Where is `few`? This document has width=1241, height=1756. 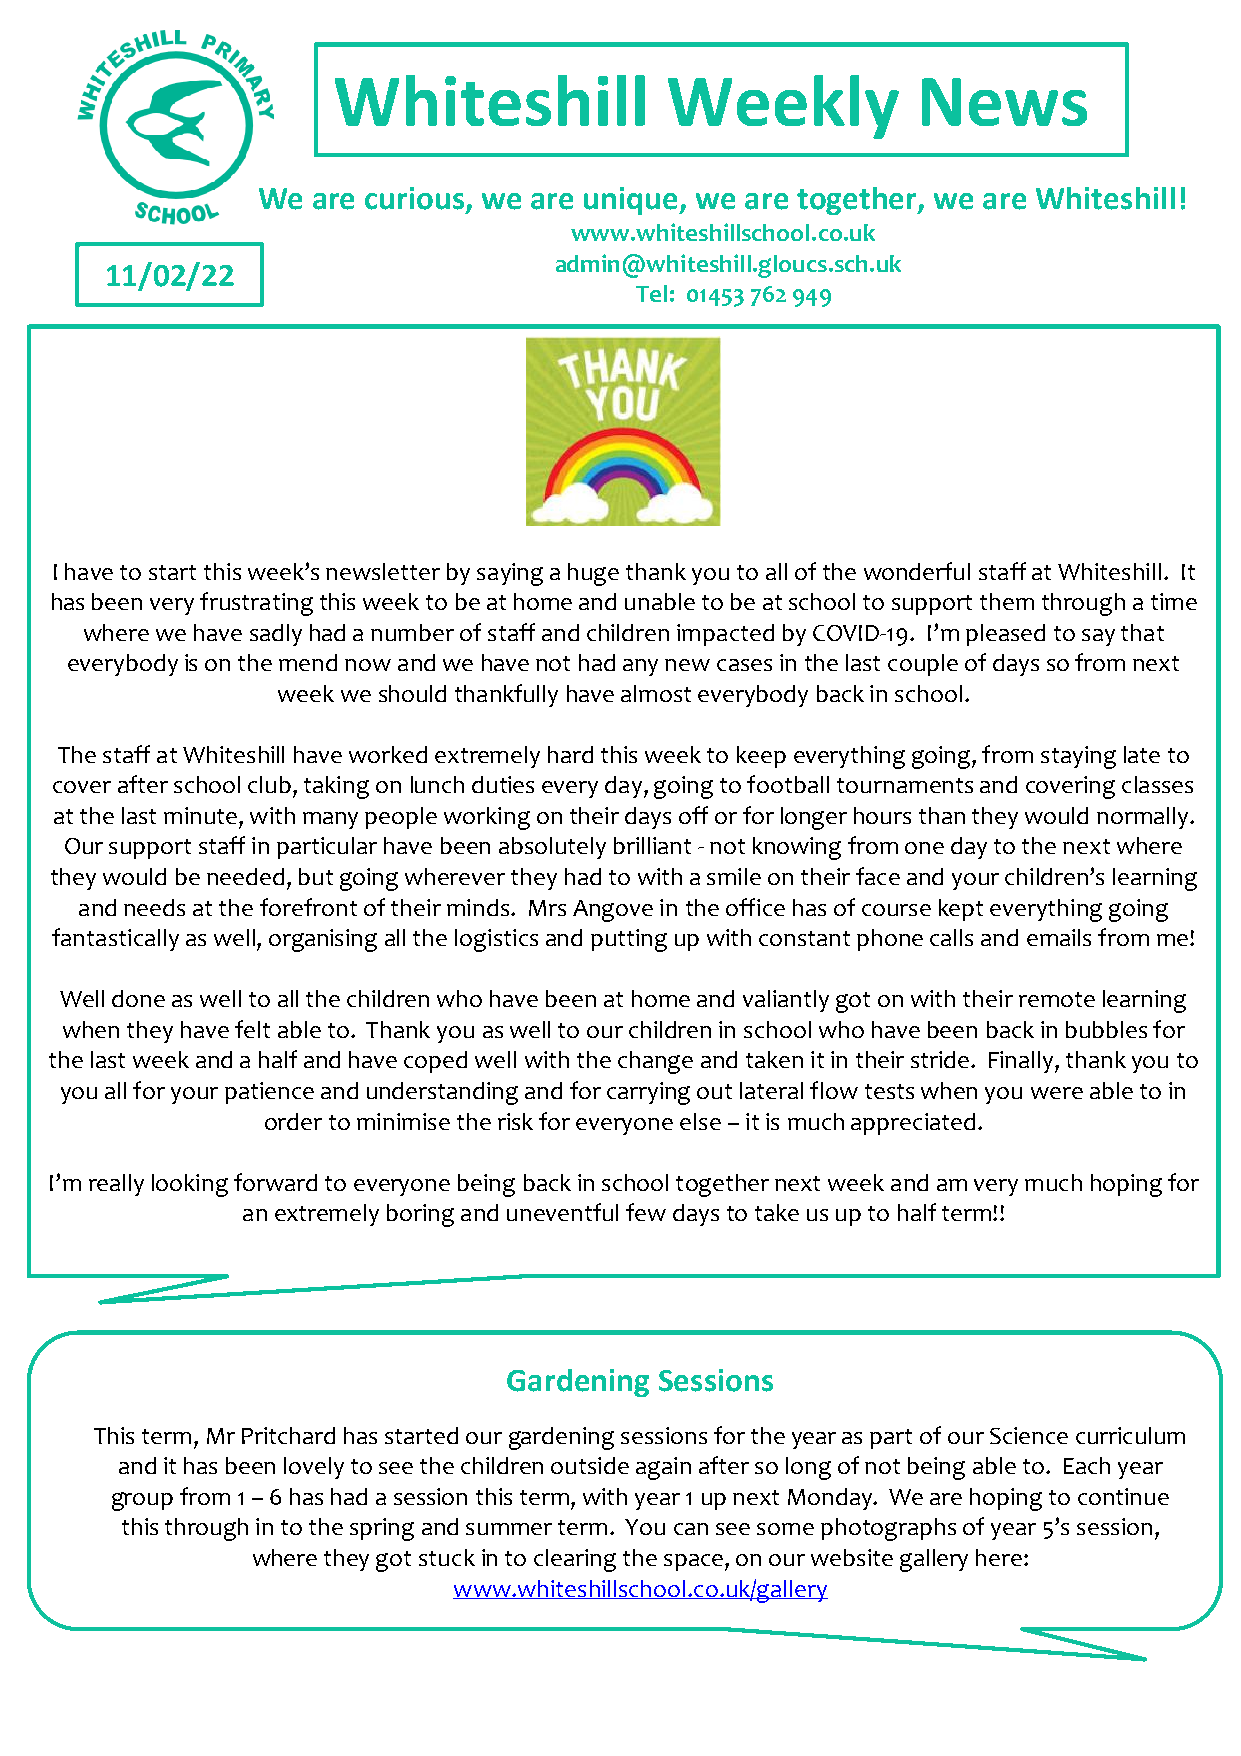
few is located at coordinates (646, 1212).
